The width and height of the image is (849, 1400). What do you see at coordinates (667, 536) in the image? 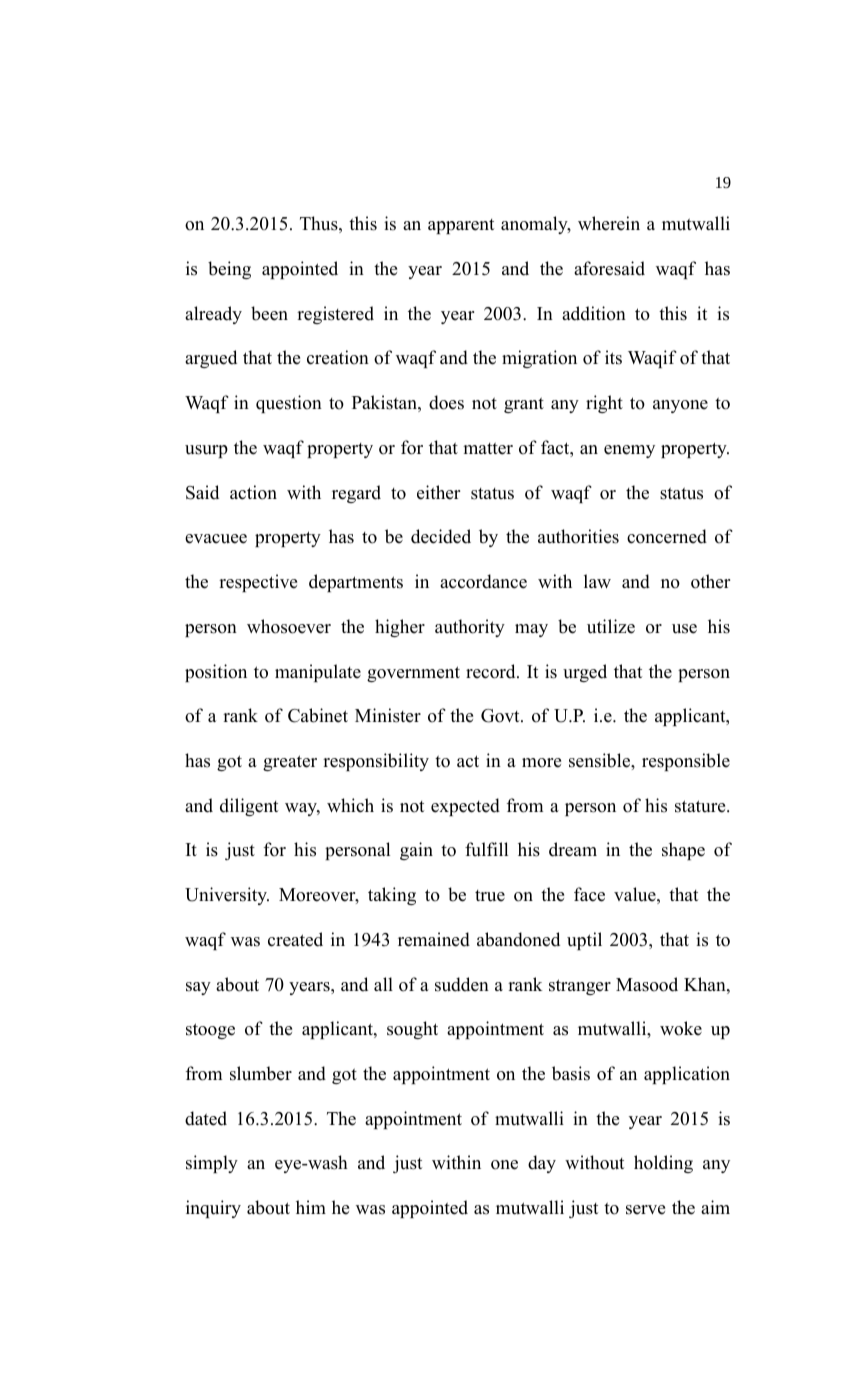
I see `concerned` at bounding box center [667, 536].
